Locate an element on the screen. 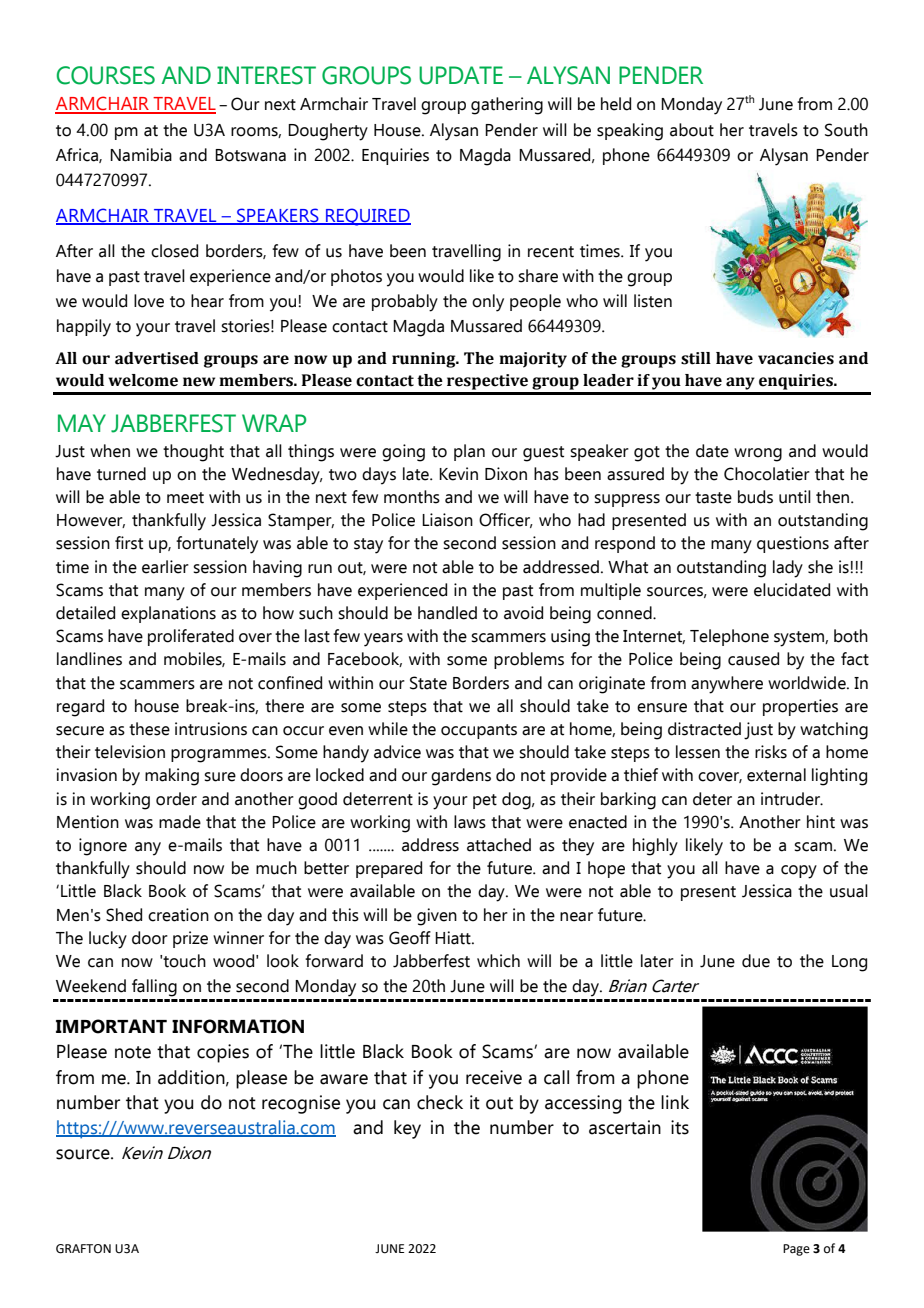  recognise is located at coordinates (301, 1104).
